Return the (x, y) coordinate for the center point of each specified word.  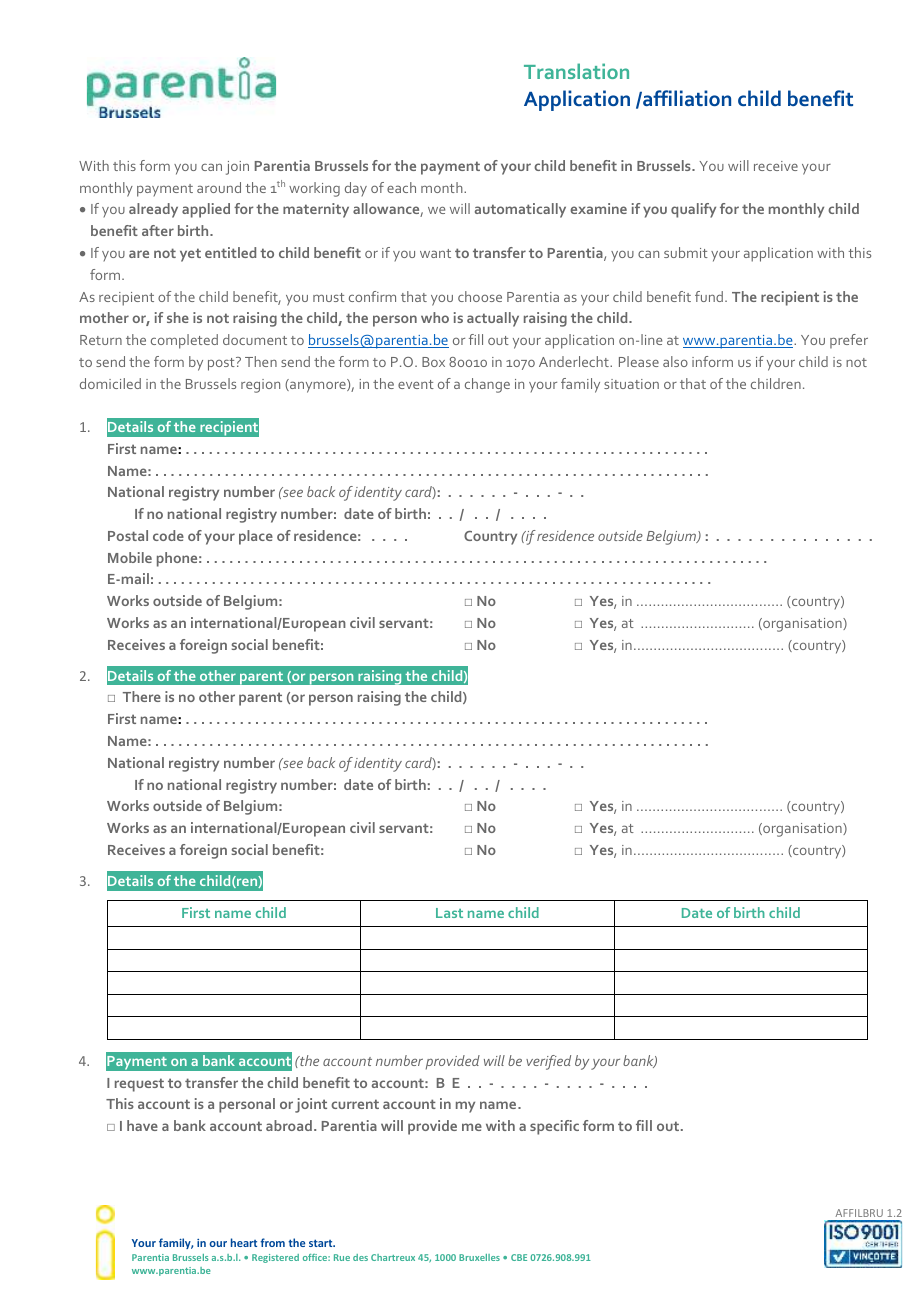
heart (244, 1242)
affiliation (686, 98)
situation (631, 384)
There (142, 696)
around (219, 187)
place (256, 537)
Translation (576, 71)
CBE (519, 1257)
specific (554, 1127)
